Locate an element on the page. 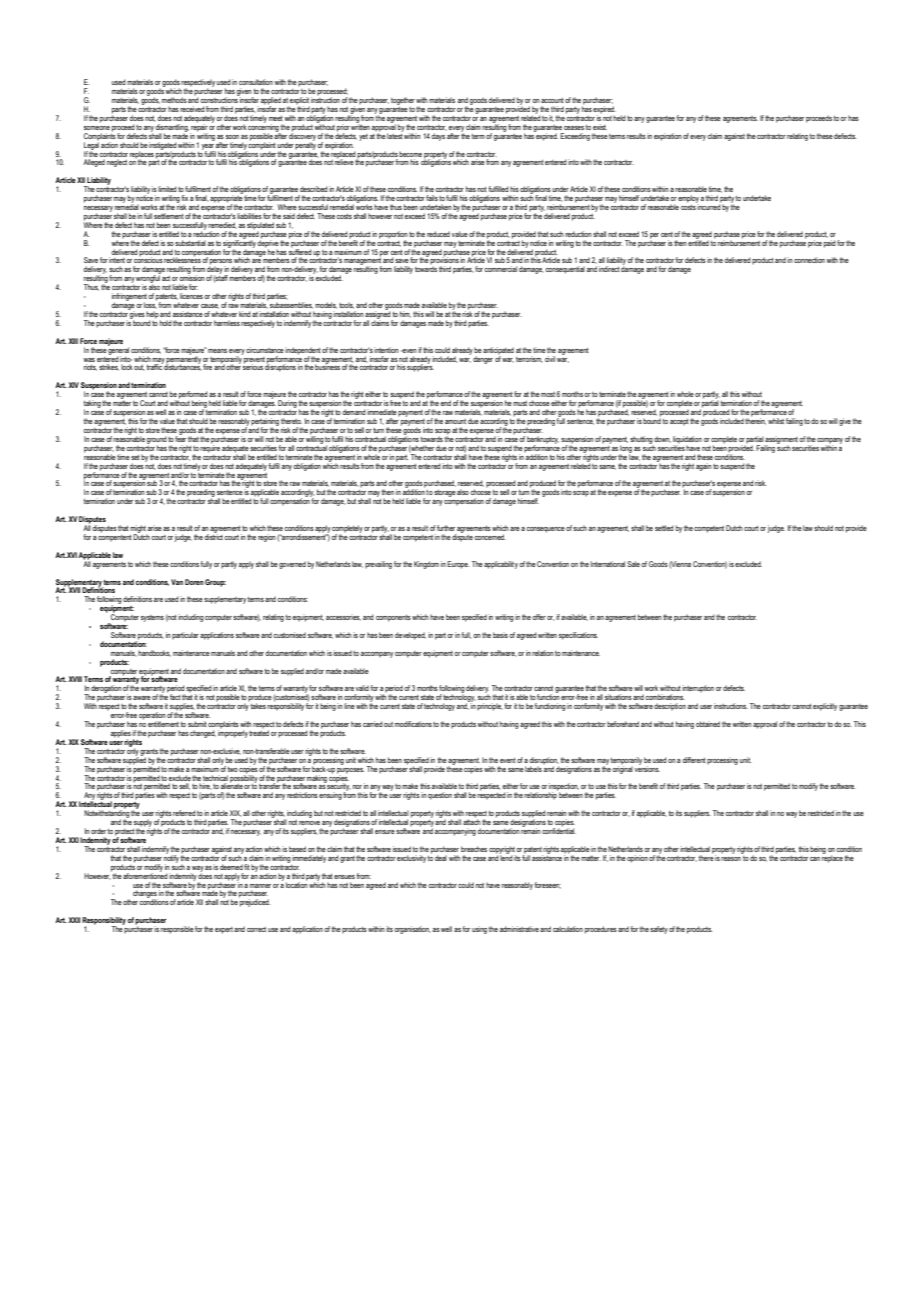  principle is located at coordinates (490, 707).
